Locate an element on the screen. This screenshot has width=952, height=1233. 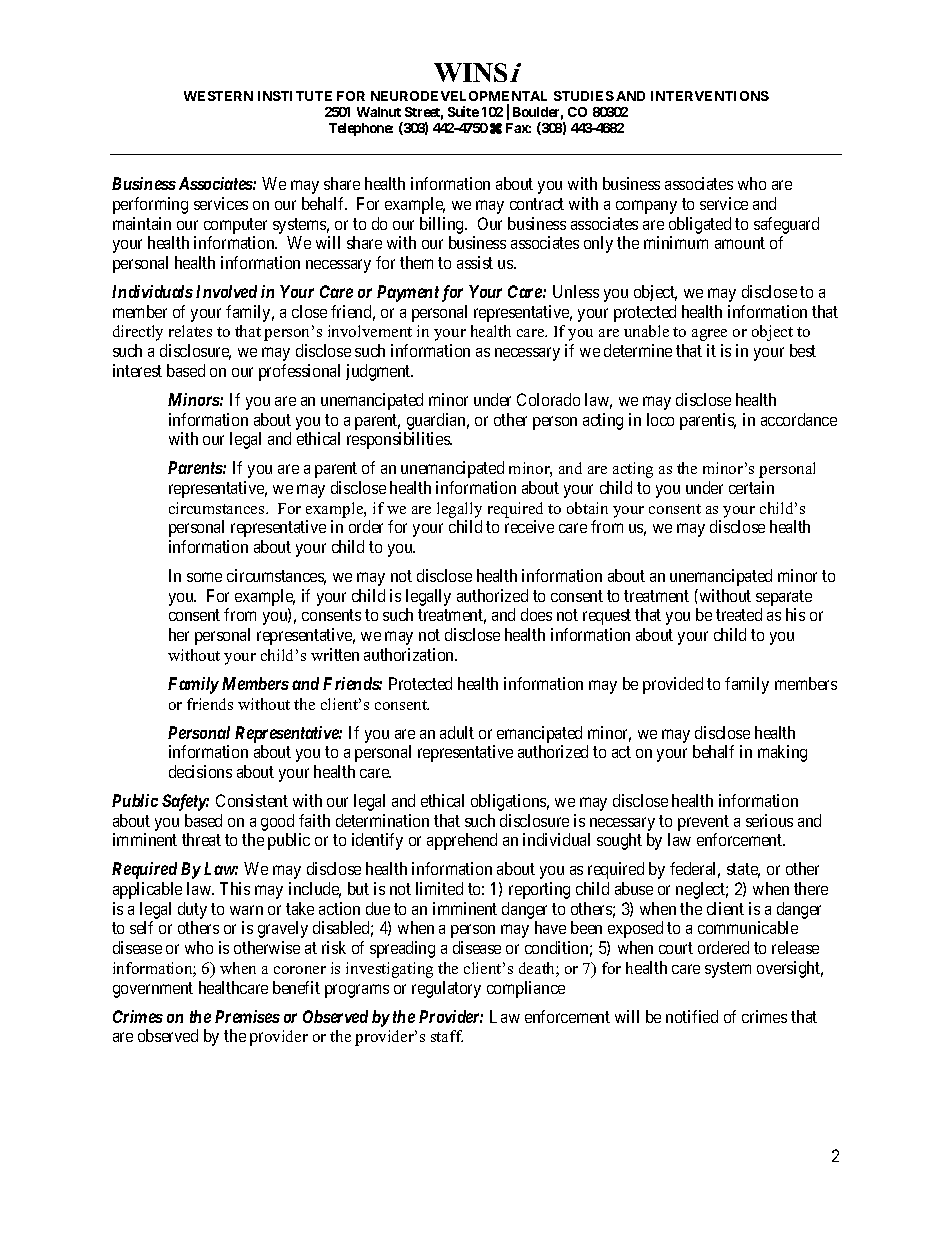
Premises is located at coordinates (247, 1016).
